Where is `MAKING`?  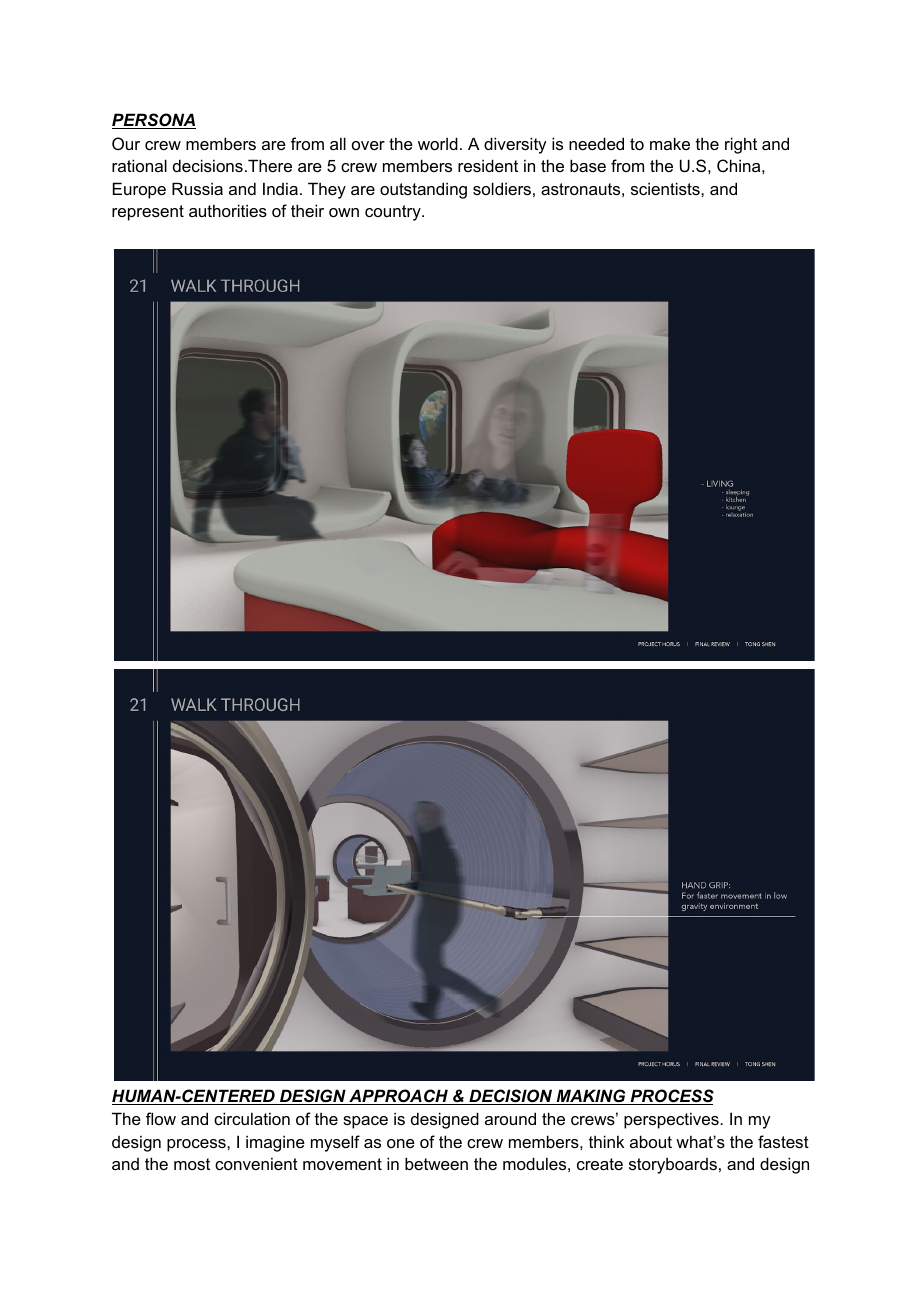 MAKING is located at coordinates (591, 1097).
